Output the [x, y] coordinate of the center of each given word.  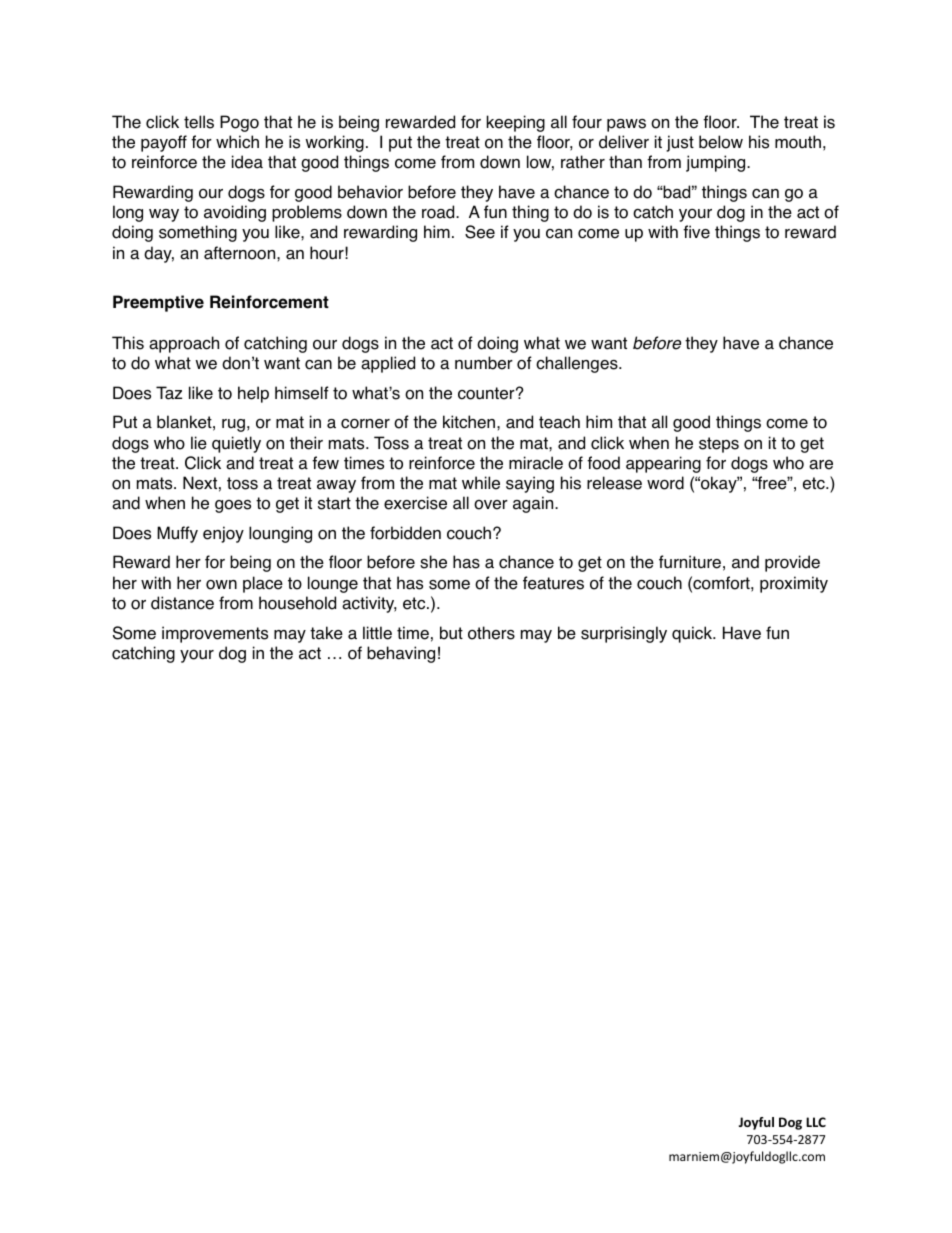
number [484, 363]
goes [233, 506]
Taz [169, 393]
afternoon [241, 253]
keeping [516, 123]
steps [719, 445]
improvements [215, 634]
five [696, 232]
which [237, 142]
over [491, 505]
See [480, 232]
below [721, 142]
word [665, 483]
